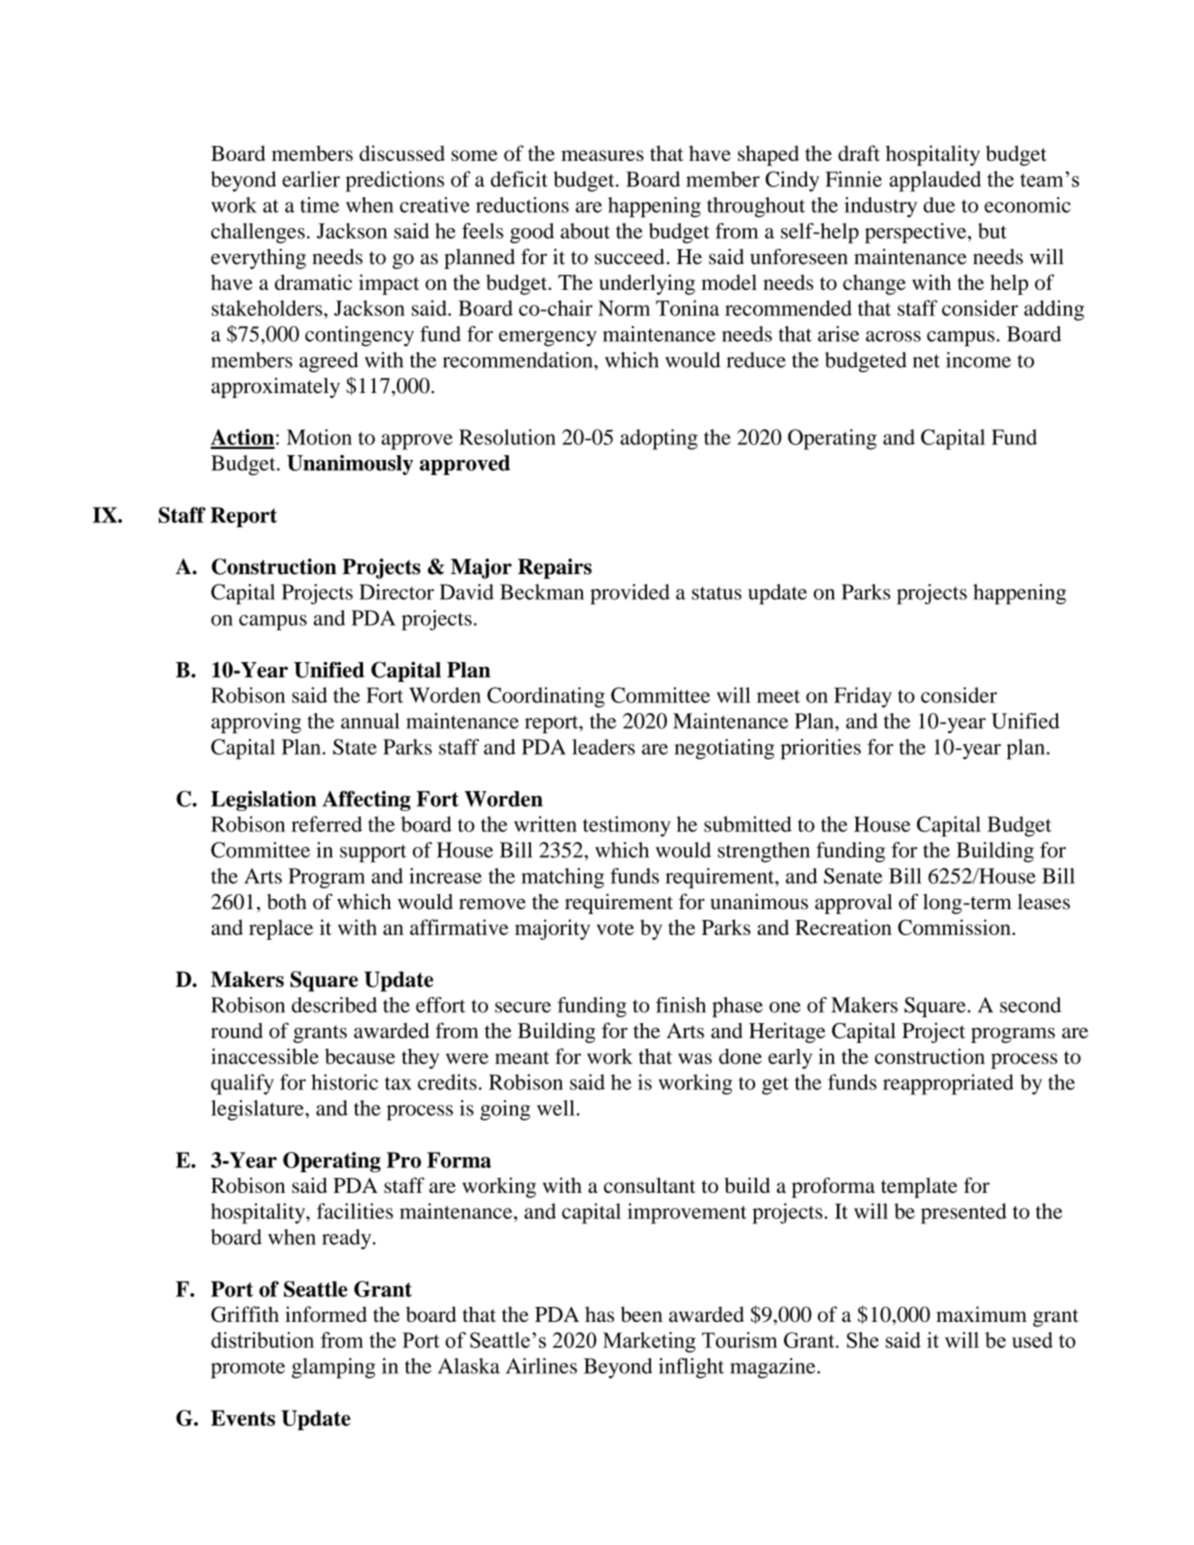 Image resolution: width=1194 pixels, height=1545 pixels. Describe the element at coordinates (319, 205) in the page. I see `time` at that location.
